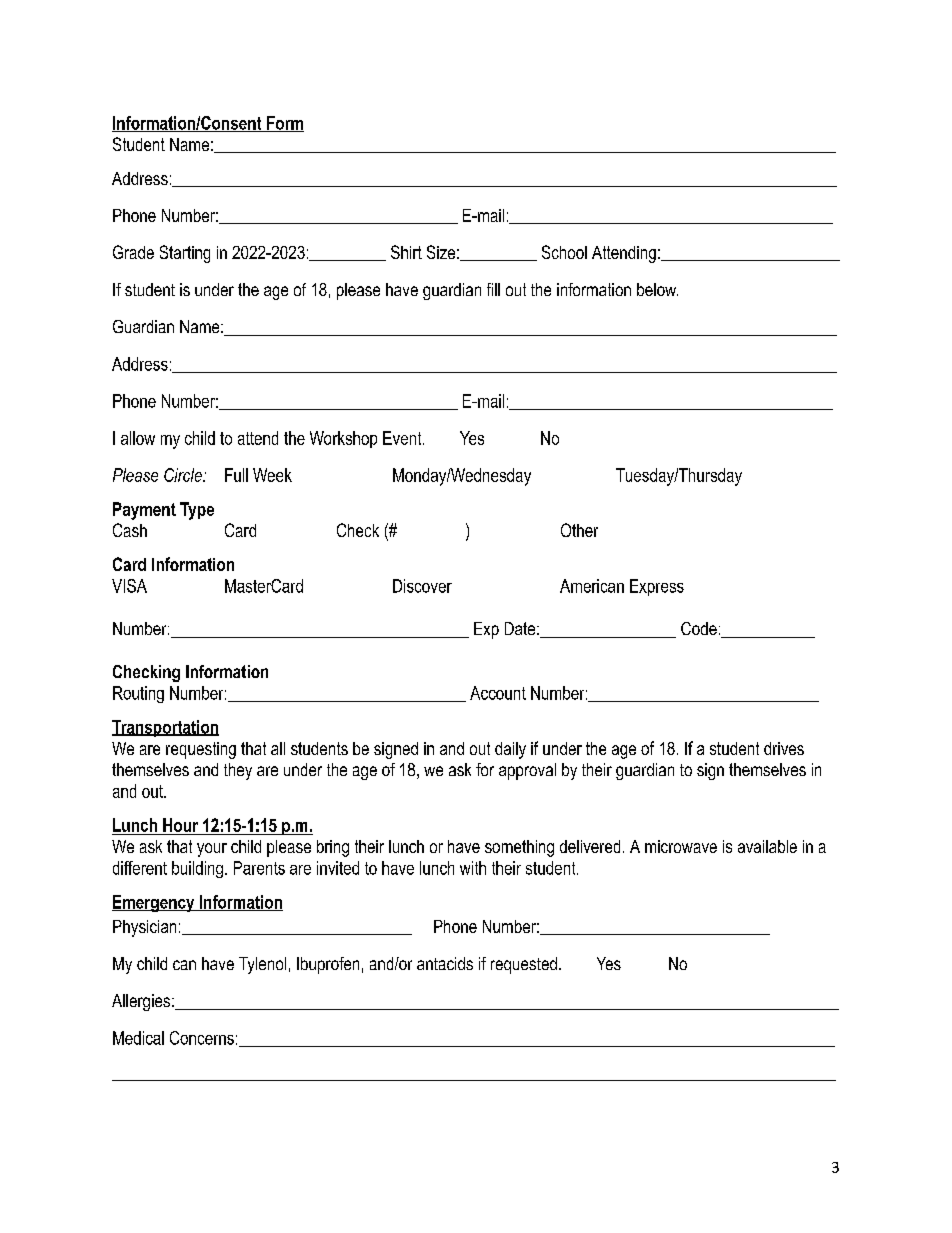 Image resolution: width=952 pixels, height=1233 pixels. What do you see at coordinates (138, 1038) in the image?
I see `Medical` at bounding box center [138, 1038].
